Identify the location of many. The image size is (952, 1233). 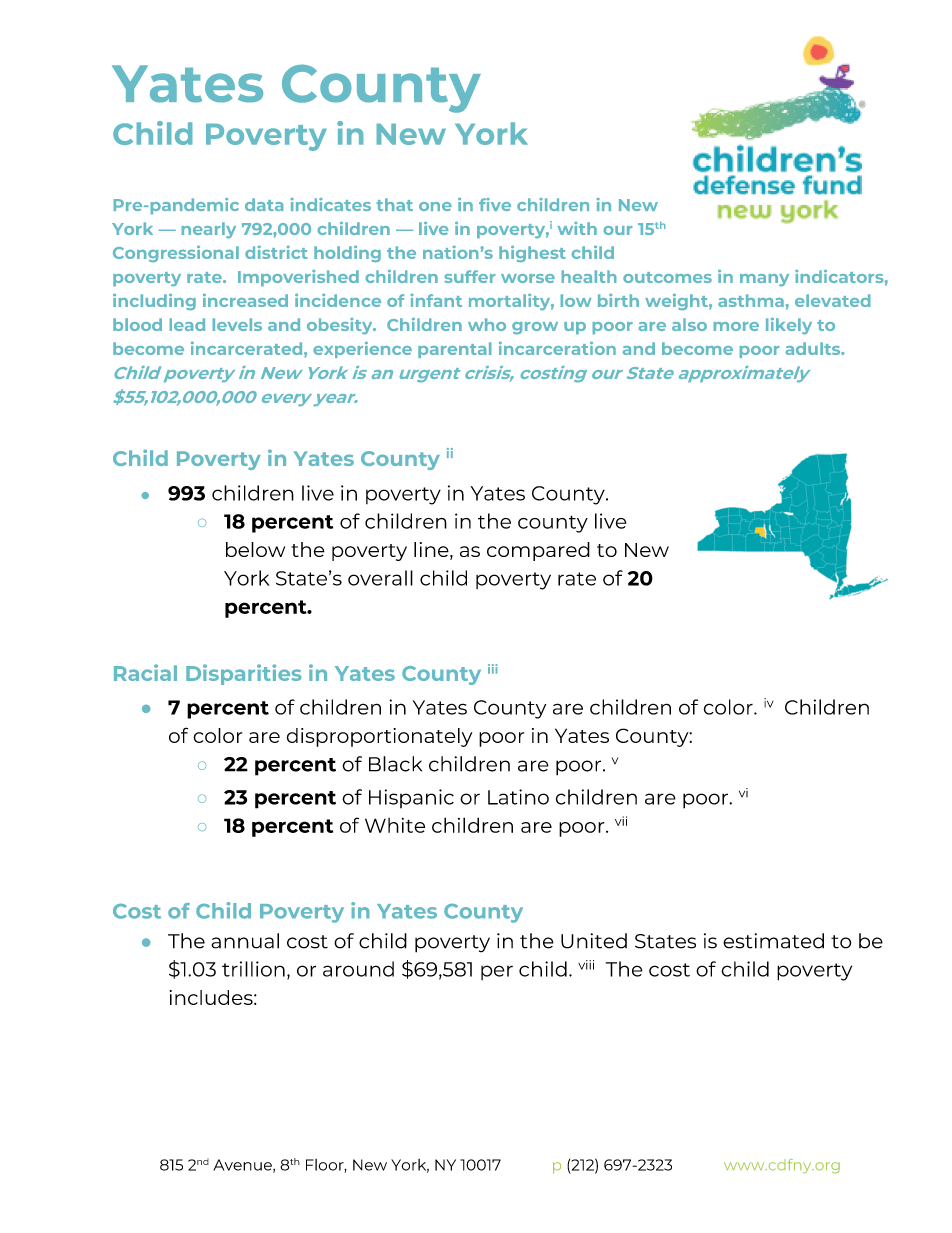
(764, 280).
